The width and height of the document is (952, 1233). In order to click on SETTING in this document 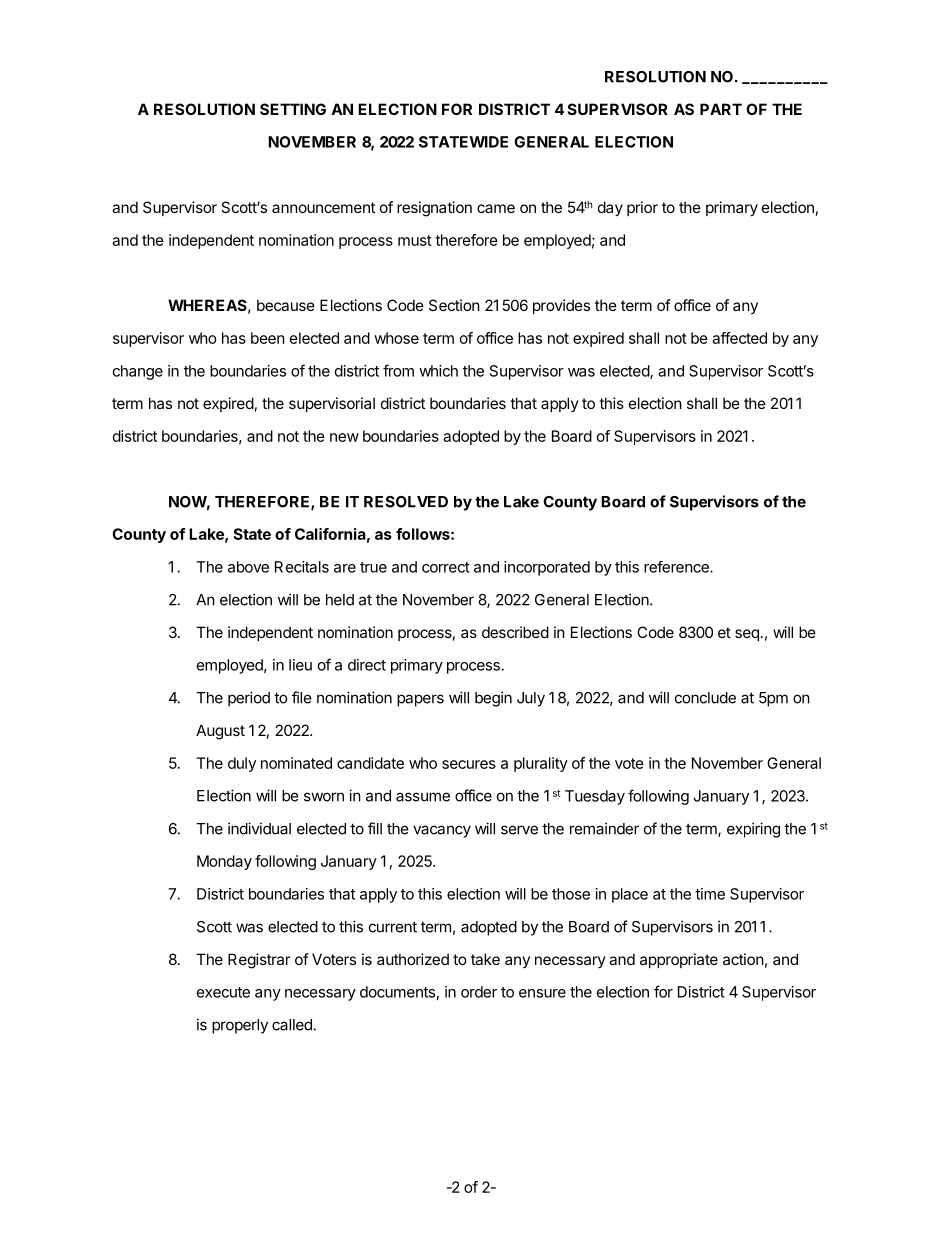, I will do `click(293, 109)`.
